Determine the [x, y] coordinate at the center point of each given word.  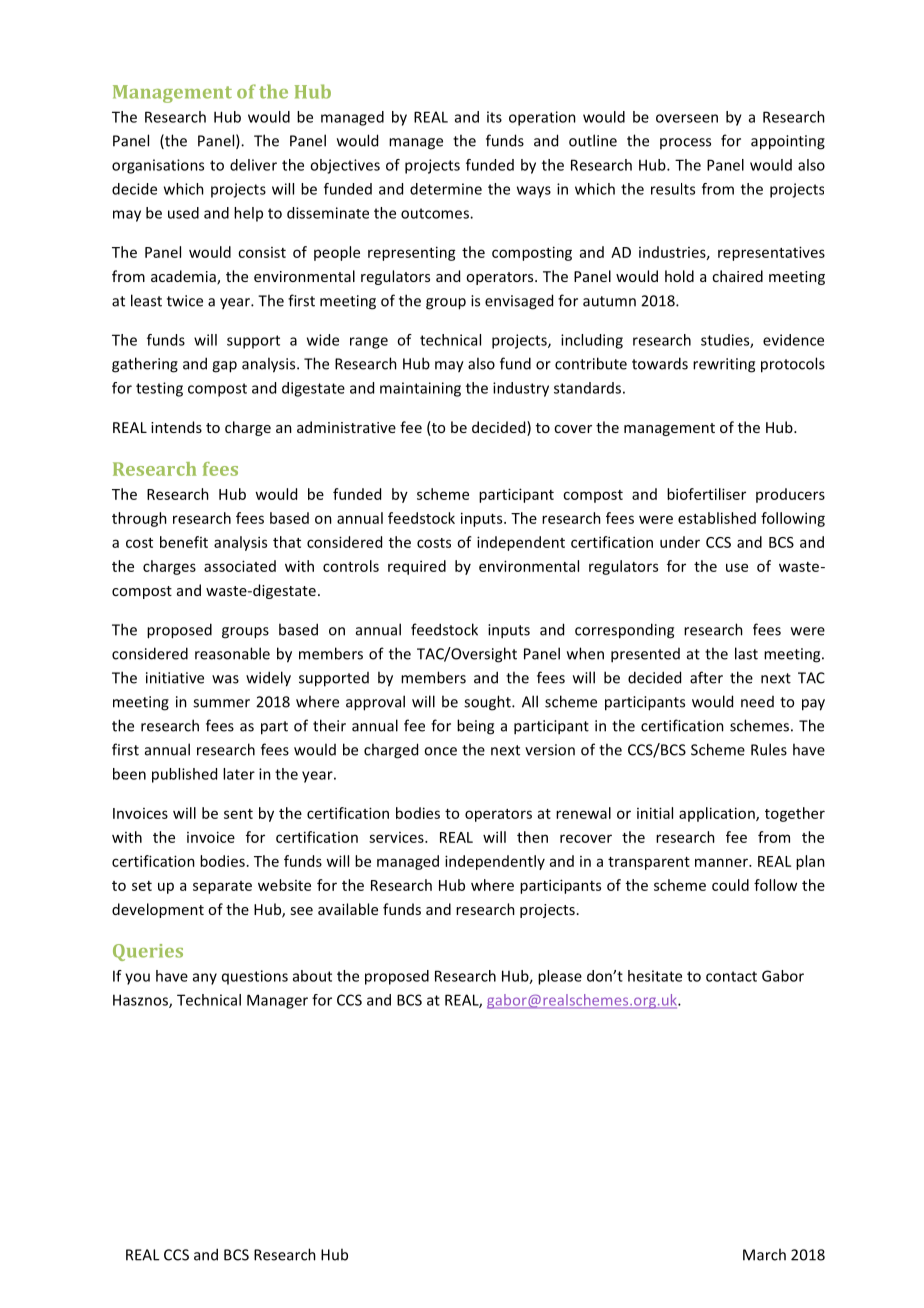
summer [221, 703]
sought [488, 703]
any [205, 979]
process [685, 143]
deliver [253, 165]
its [494, 117]
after [706, 677]
